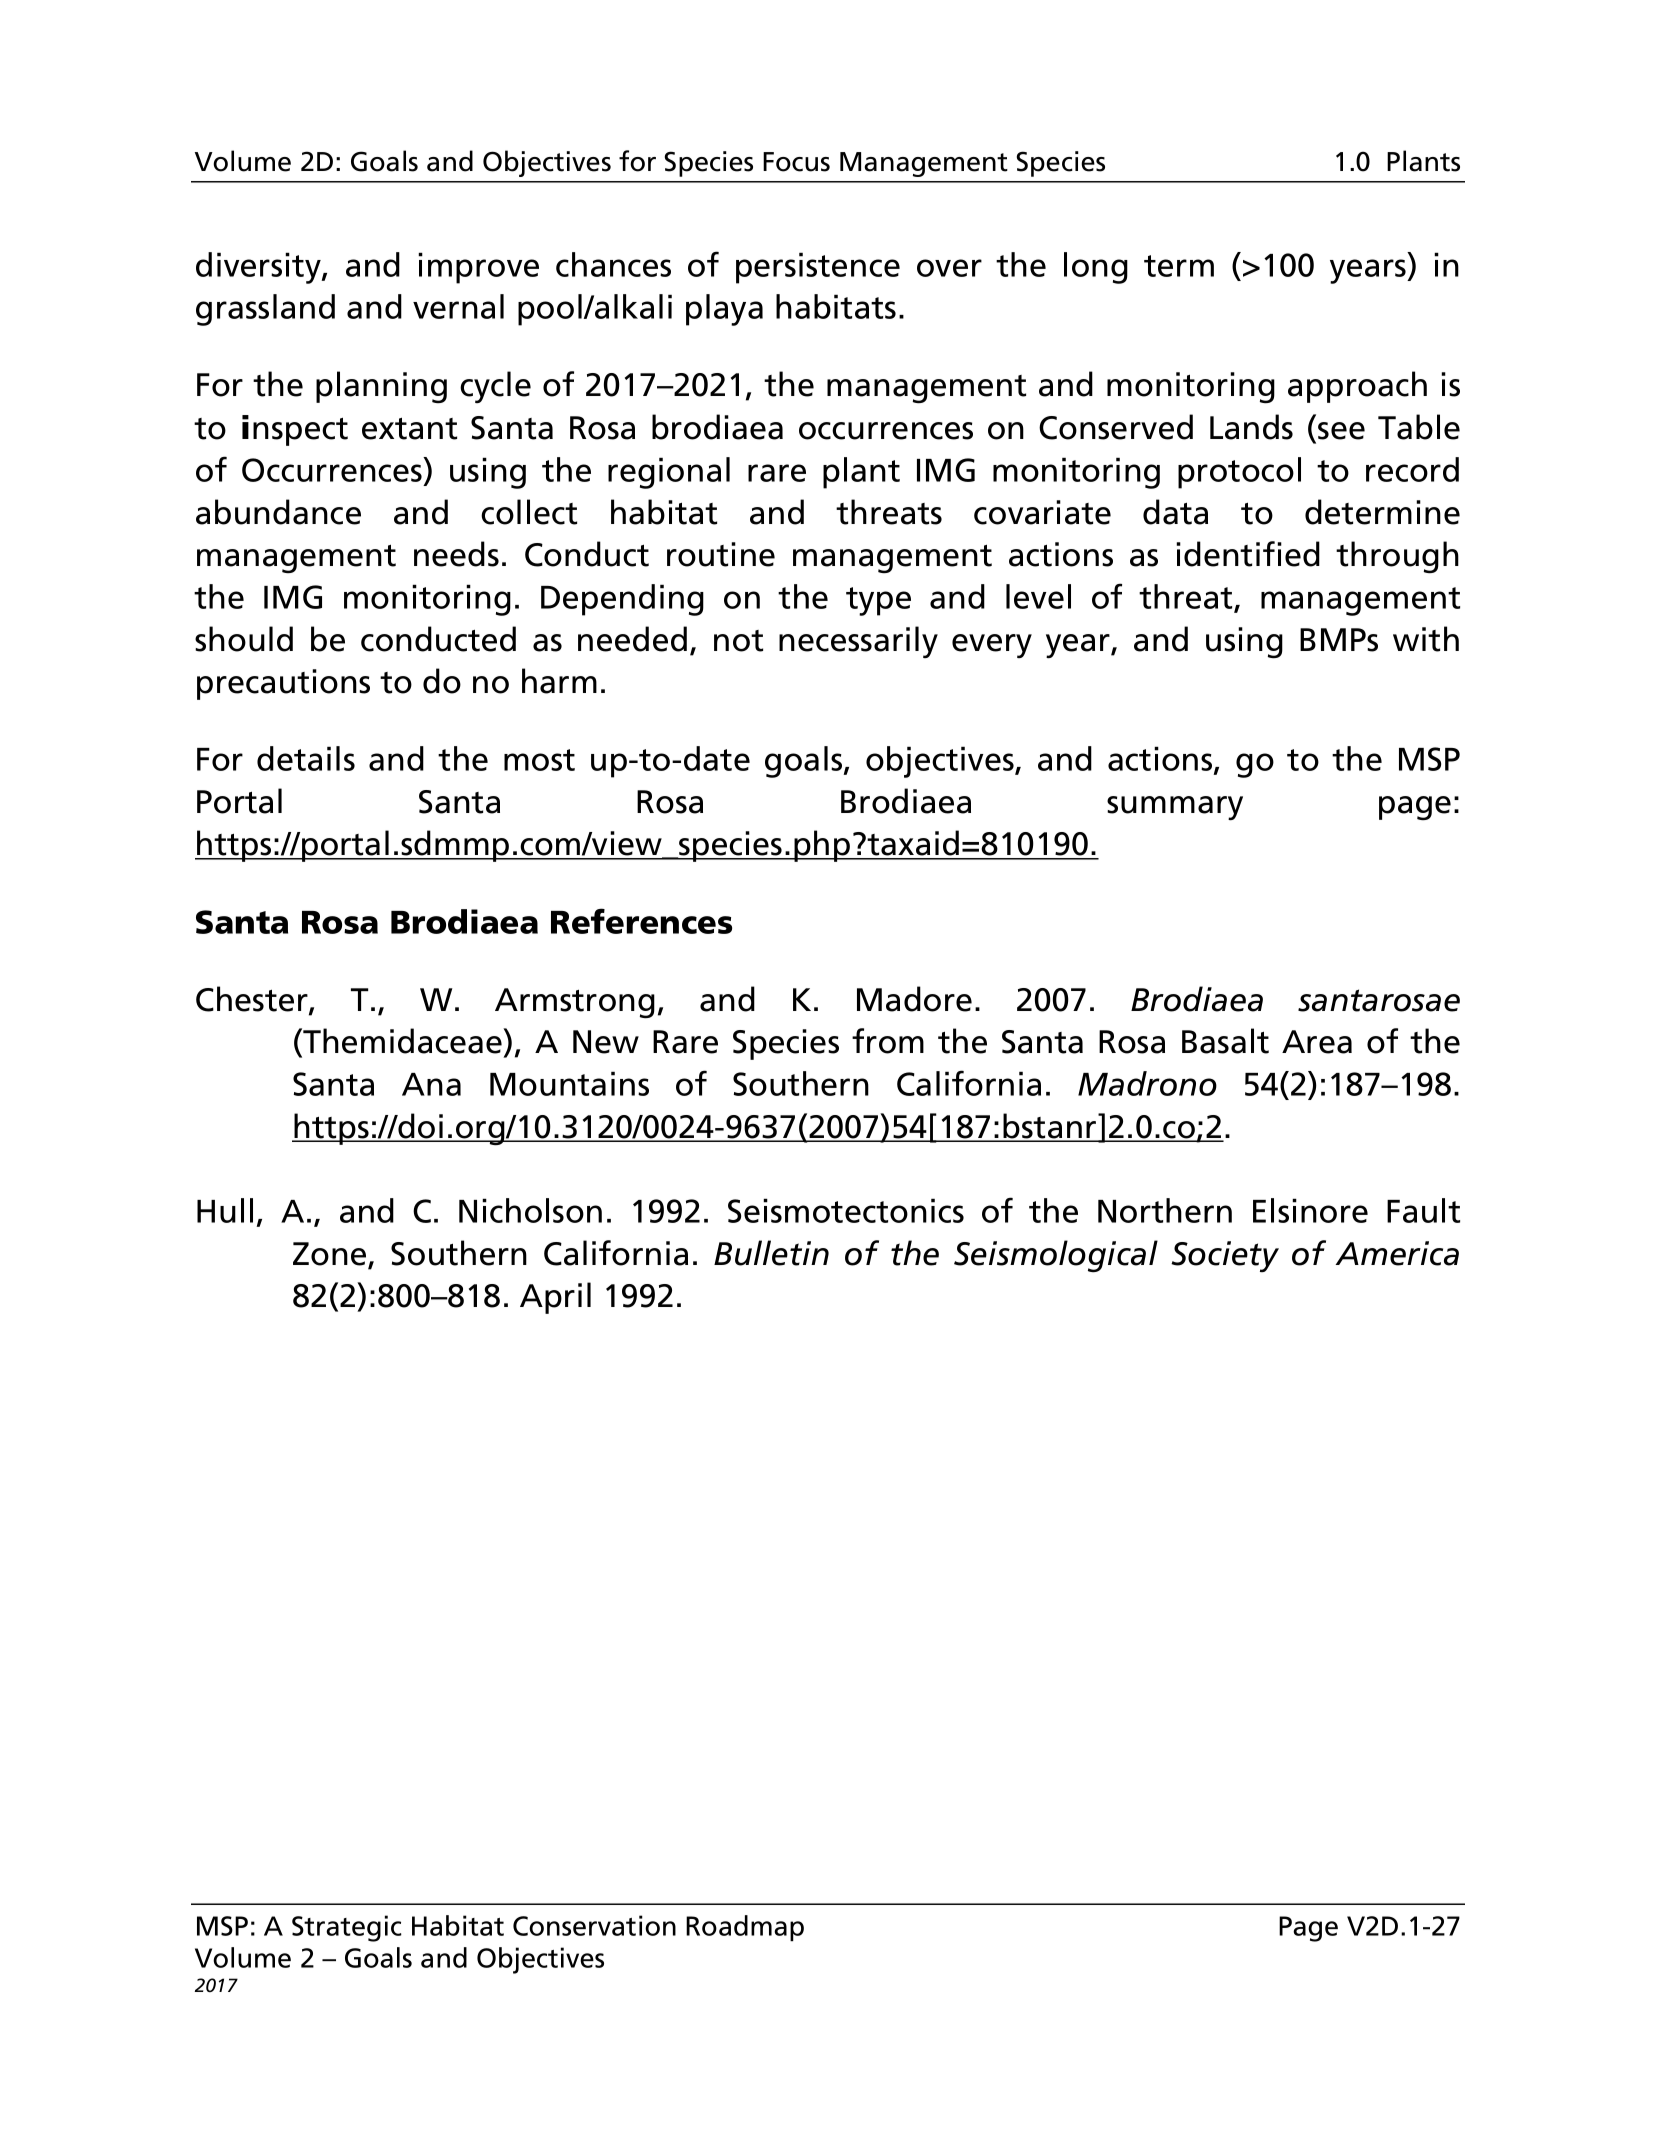  Describe the element at coordinates (478, 268) in the image. I see `improve` at that location.
